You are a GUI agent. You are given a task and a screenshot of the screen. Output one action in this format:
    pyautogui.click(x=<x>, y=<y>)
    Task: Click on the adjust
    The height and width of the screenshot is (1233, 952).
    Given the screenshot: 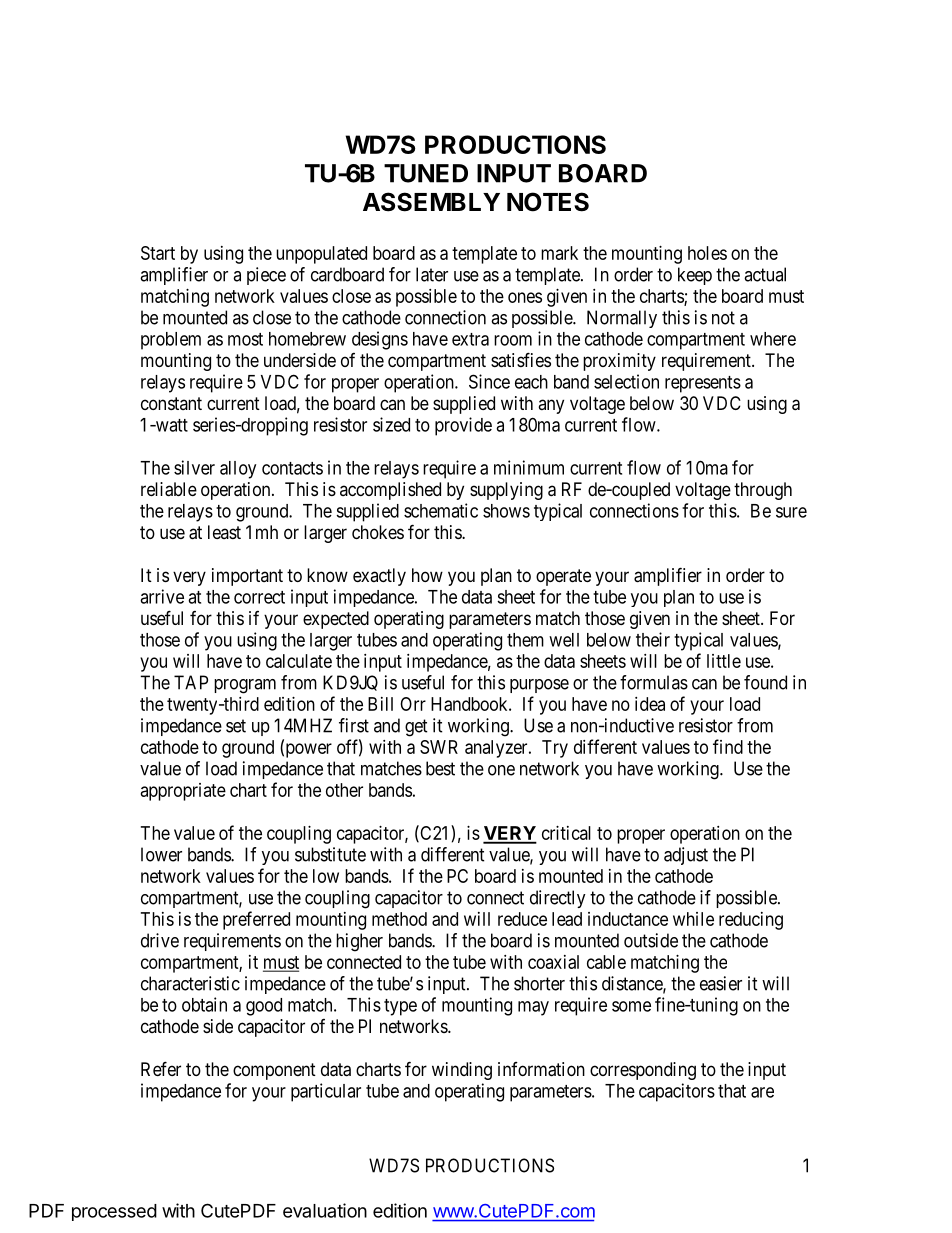 What is the action you would take?
    pyautogui.click(x=686, y=856)
